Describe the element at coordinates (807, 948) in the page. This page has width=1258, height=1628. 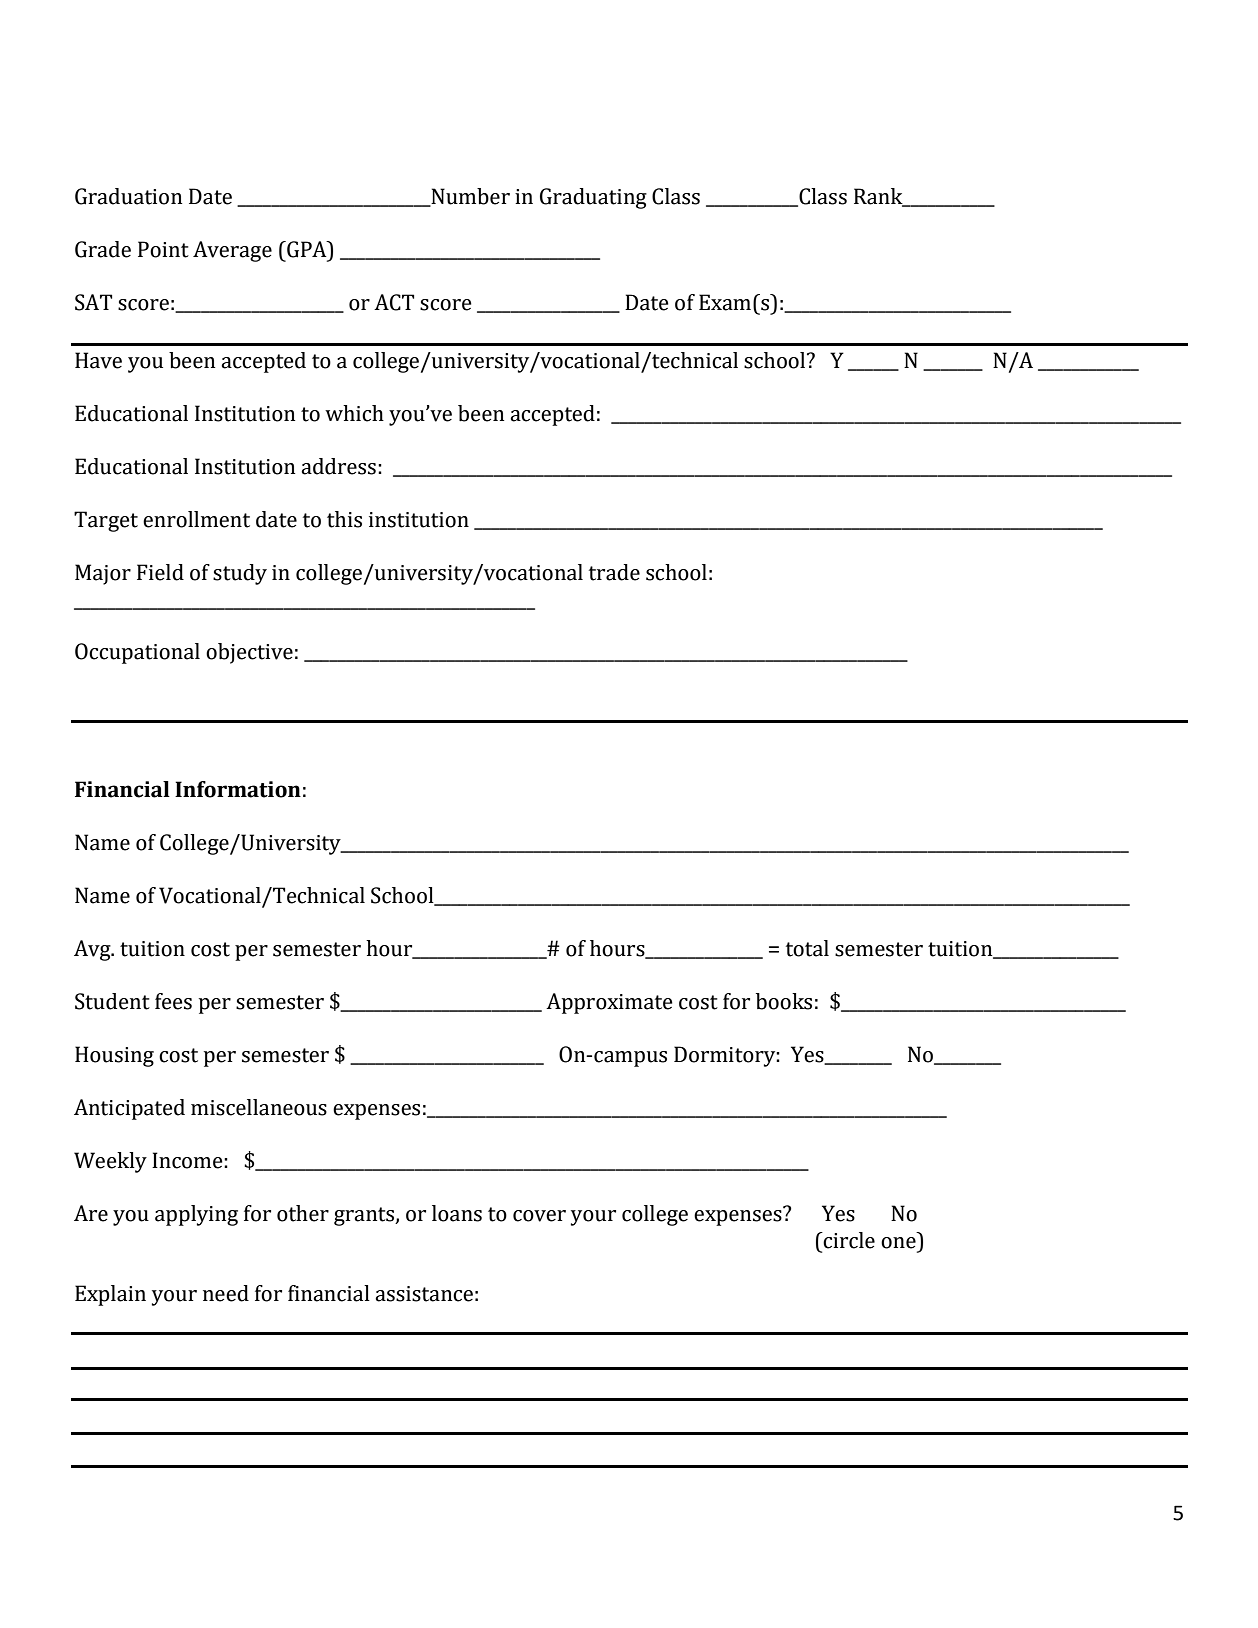
I see `total` at that location.
